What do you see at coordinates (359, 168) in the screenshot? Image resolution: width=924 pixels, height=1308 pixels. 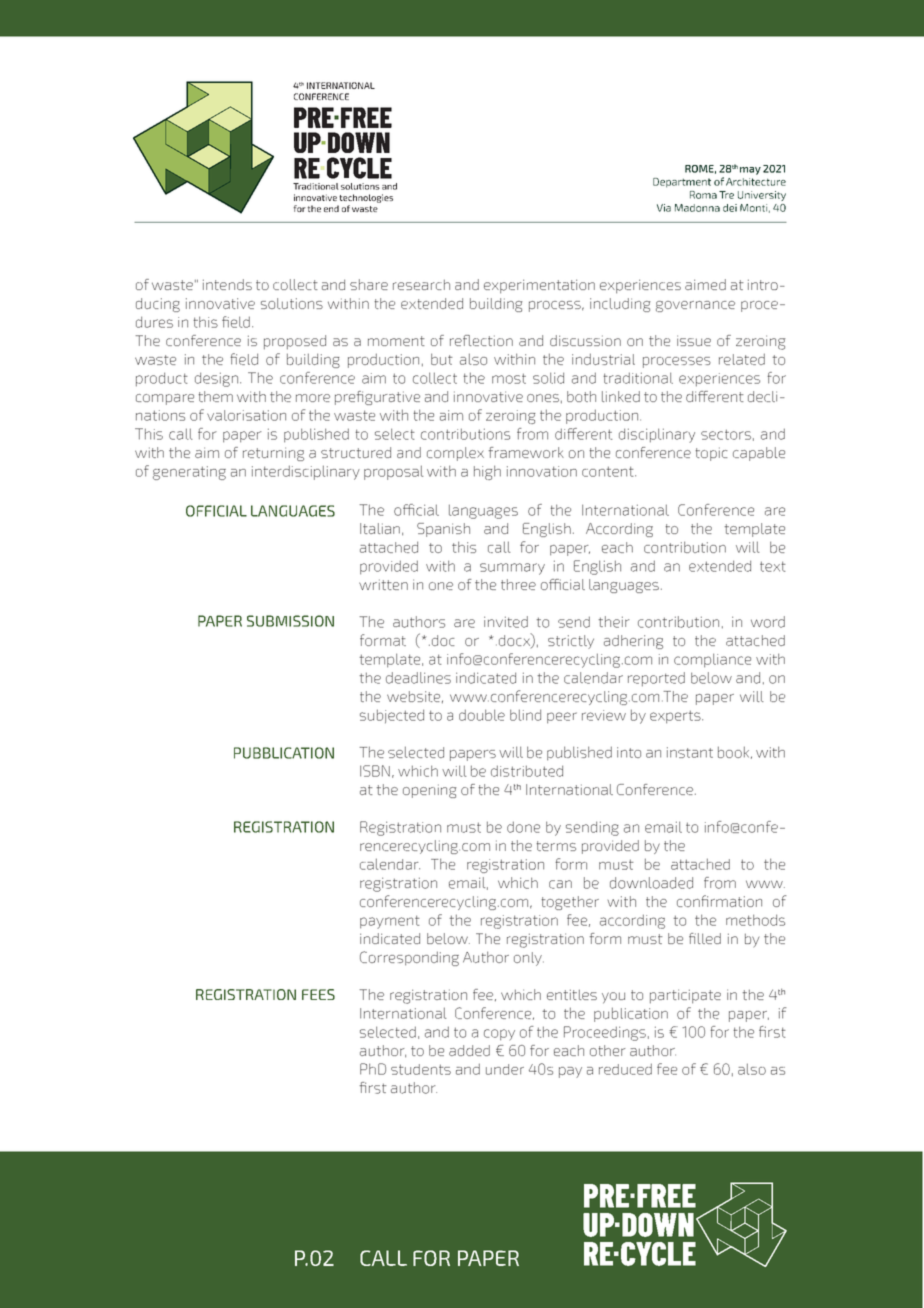 I see `CYCLE` at bounding box center [359, 168].
